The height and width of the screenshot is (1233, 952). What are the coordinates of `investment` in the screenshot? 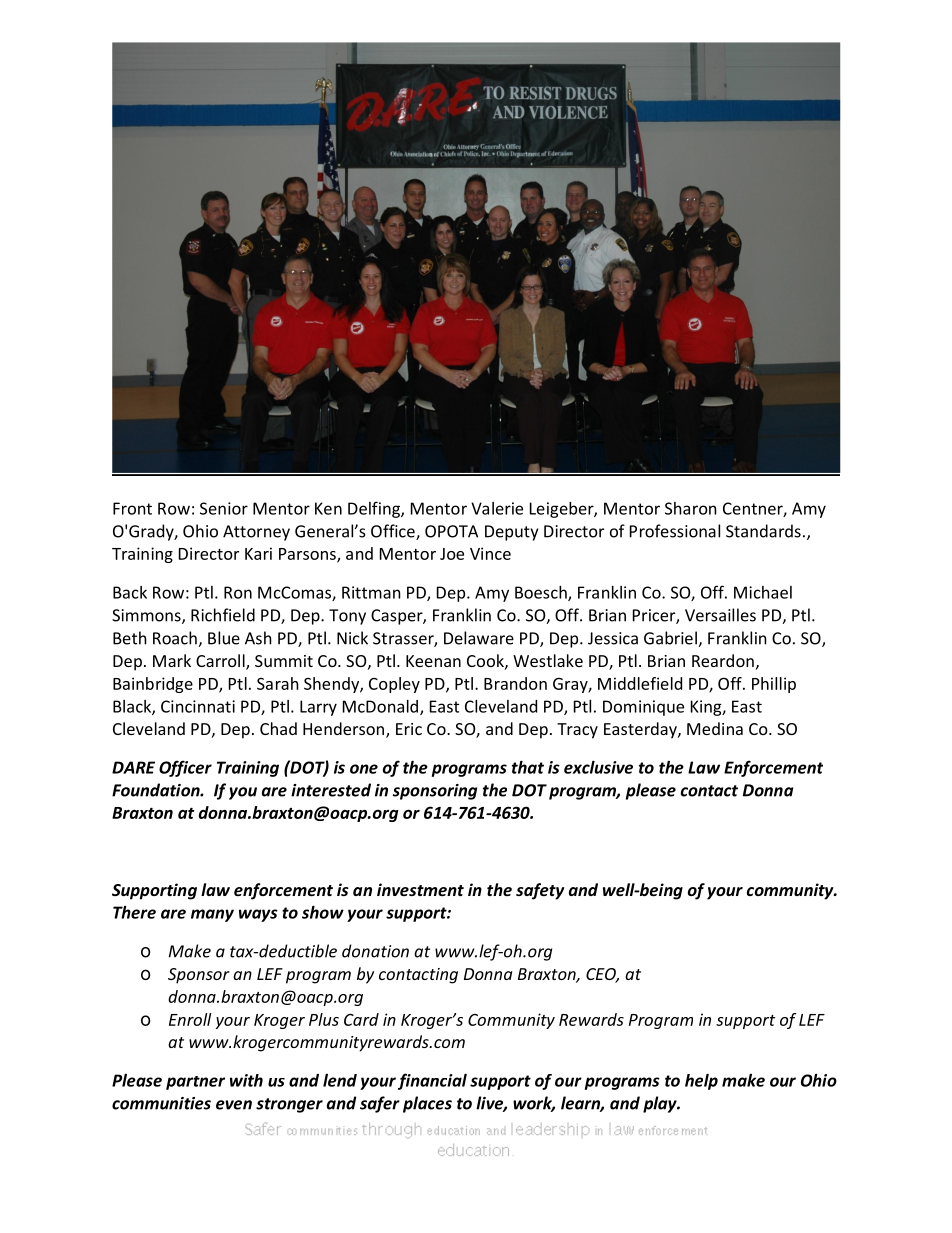 It's located at (420, 889).
